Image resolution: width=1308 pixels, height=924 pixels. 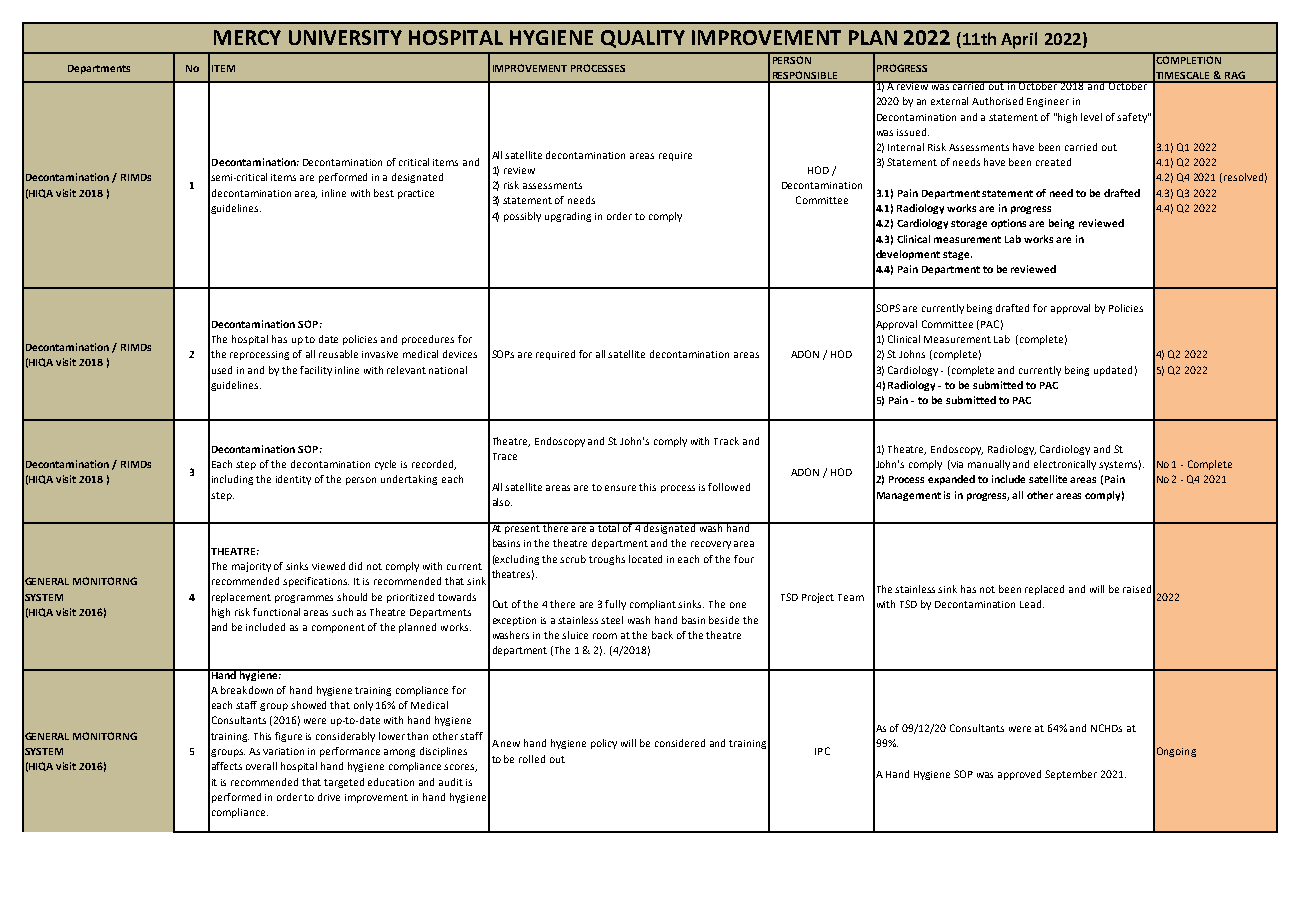 I want to click on electronically, so click(x=1065, y=465).
